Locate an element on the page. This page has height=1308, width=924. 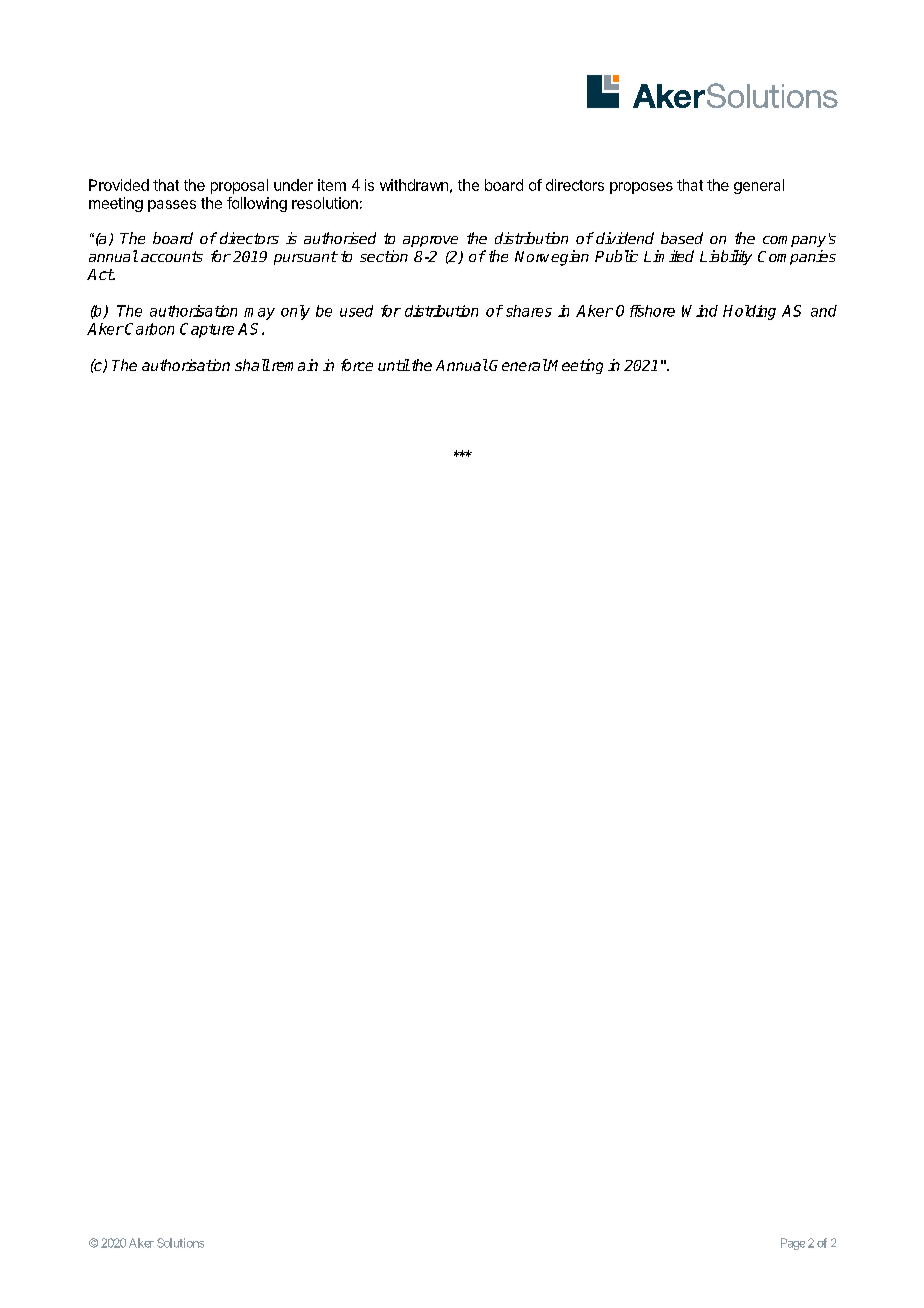
shares is located at coordinates (529, 311).
